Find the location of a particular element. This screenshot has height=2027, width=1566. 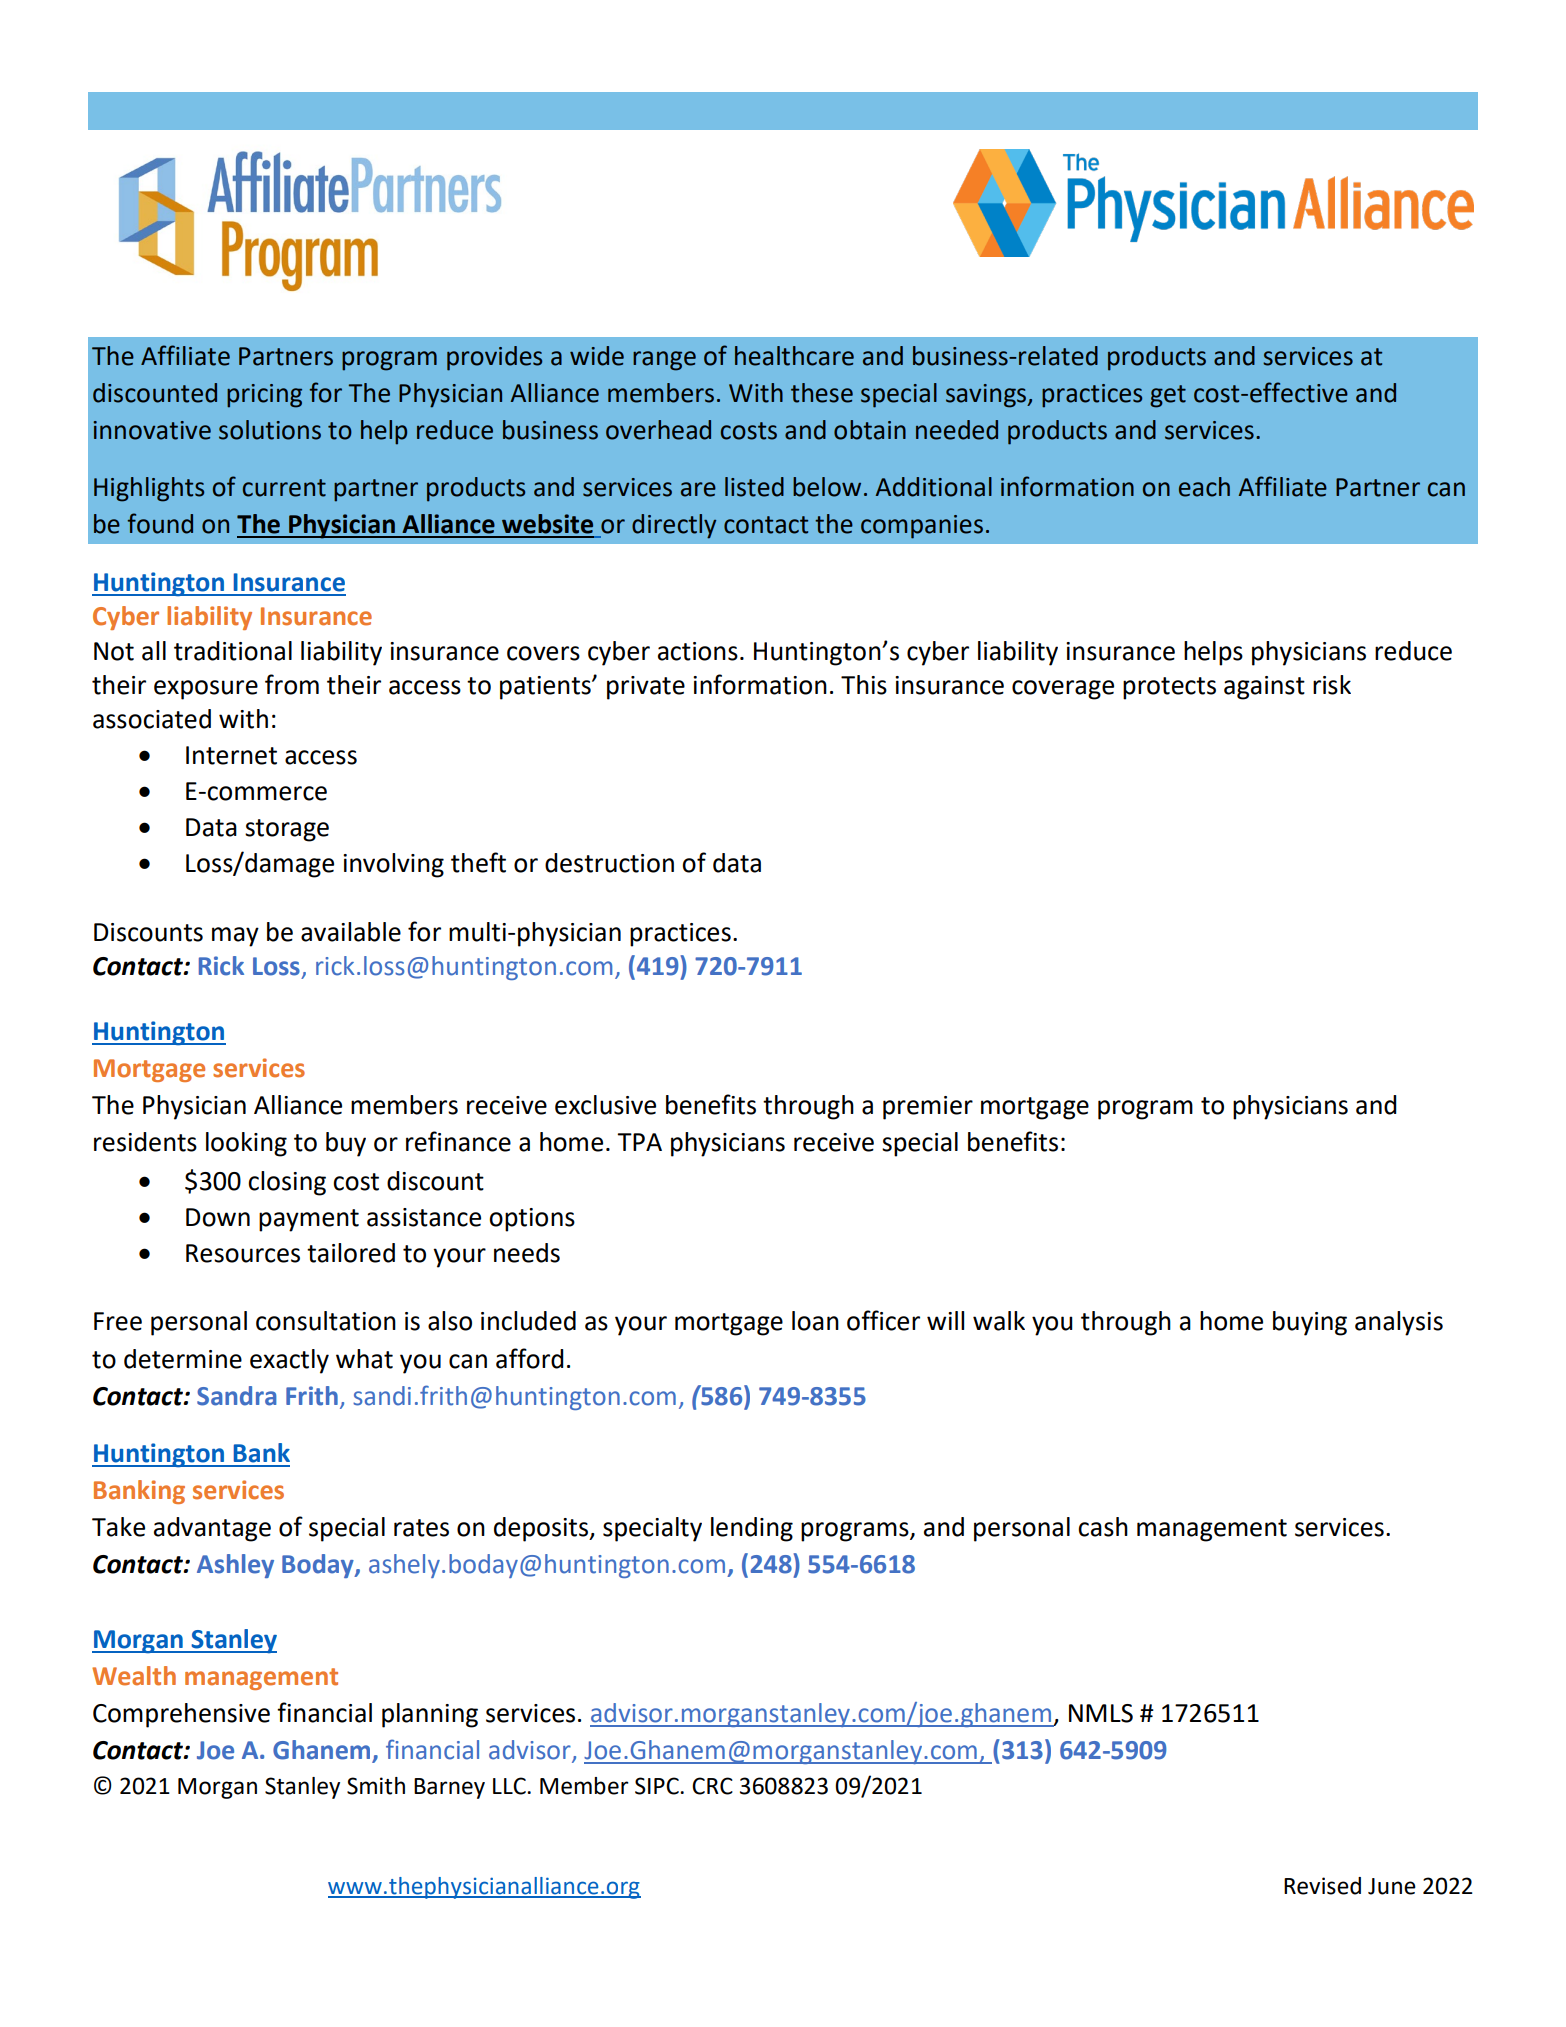

destruction is located at coordinates (609, 863).
